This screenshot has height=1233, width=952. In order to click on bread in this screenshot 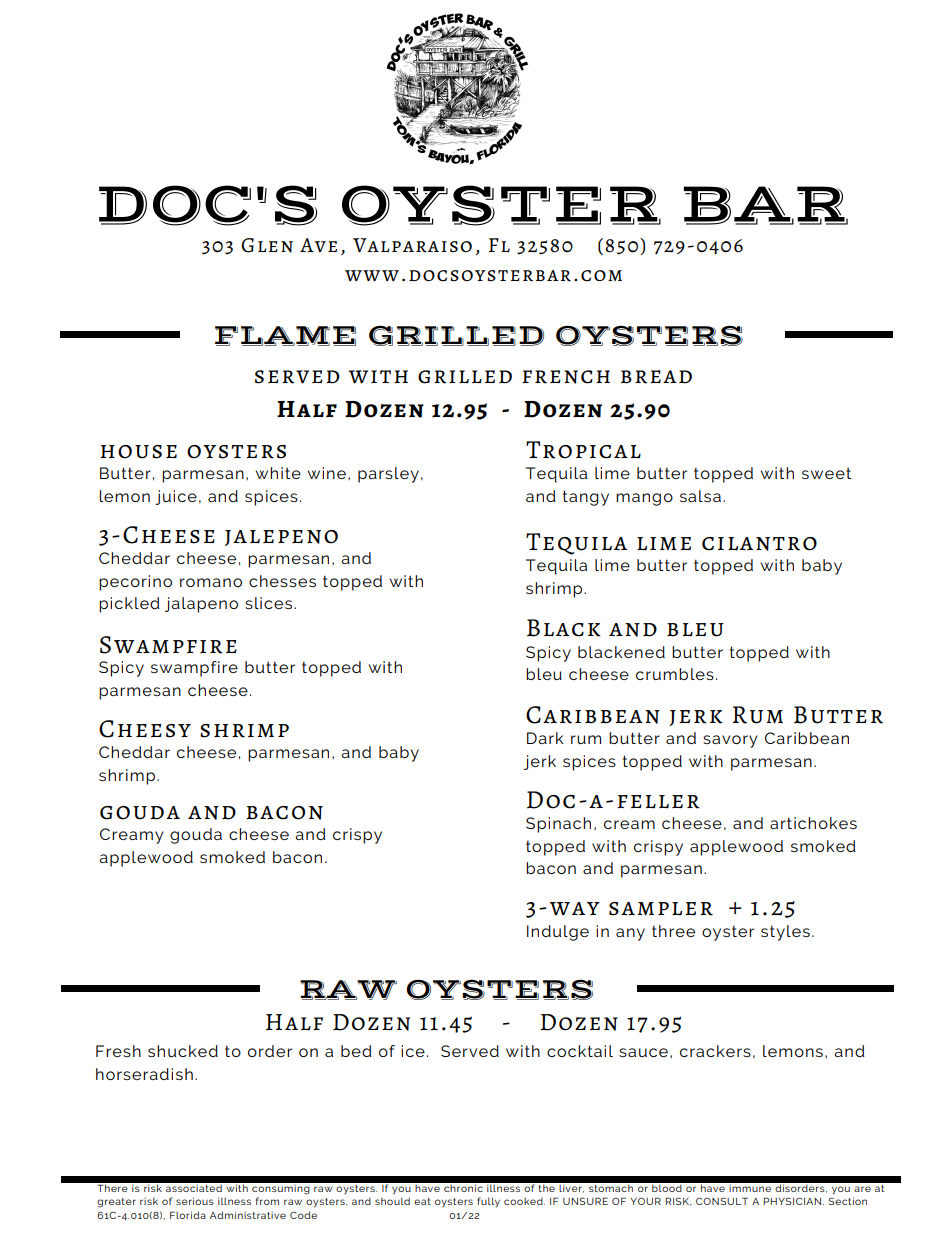, I will do `click(656, 377)`.
